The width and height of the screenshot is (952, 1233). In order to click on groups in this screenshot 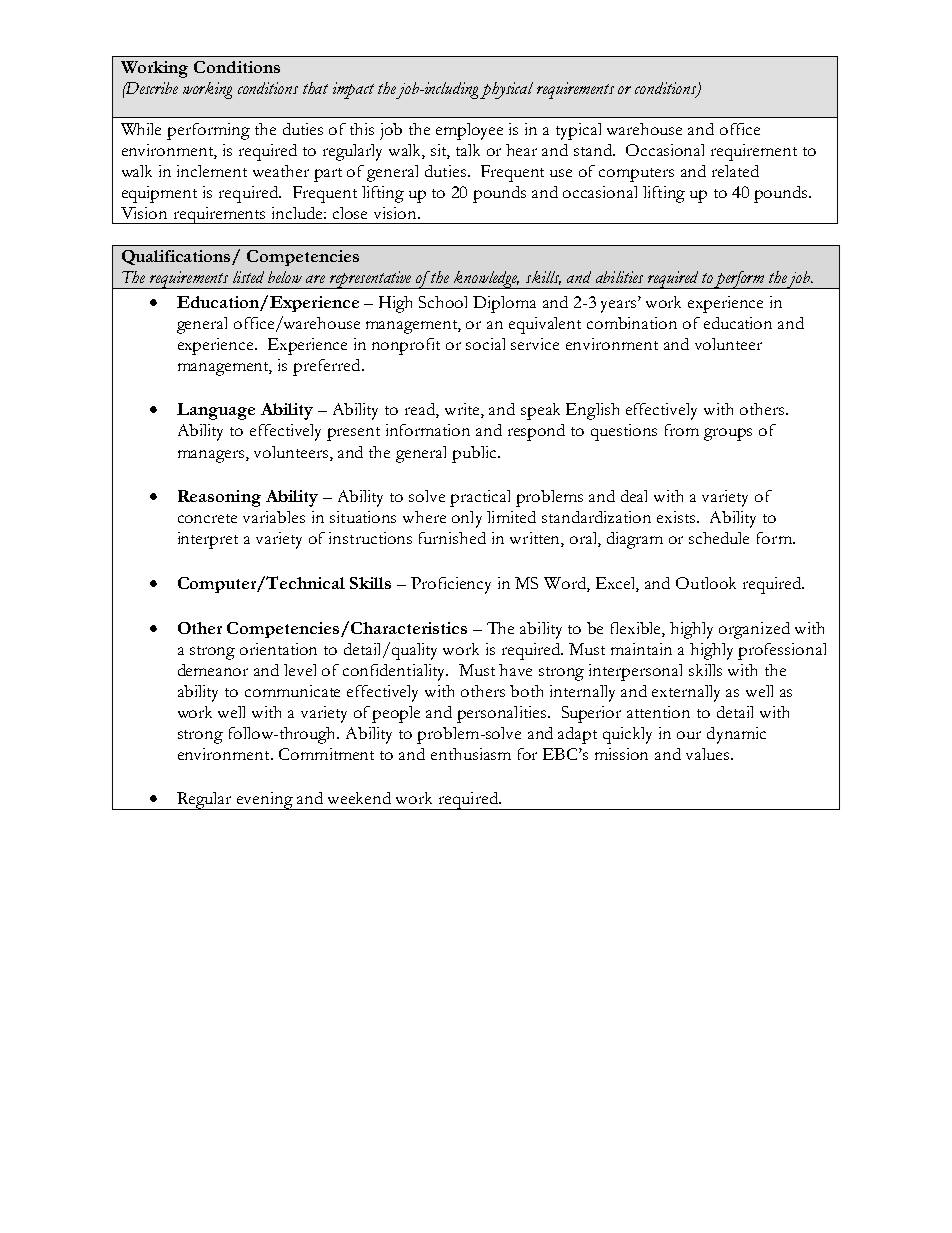, I will do `click(728, 434)`.
